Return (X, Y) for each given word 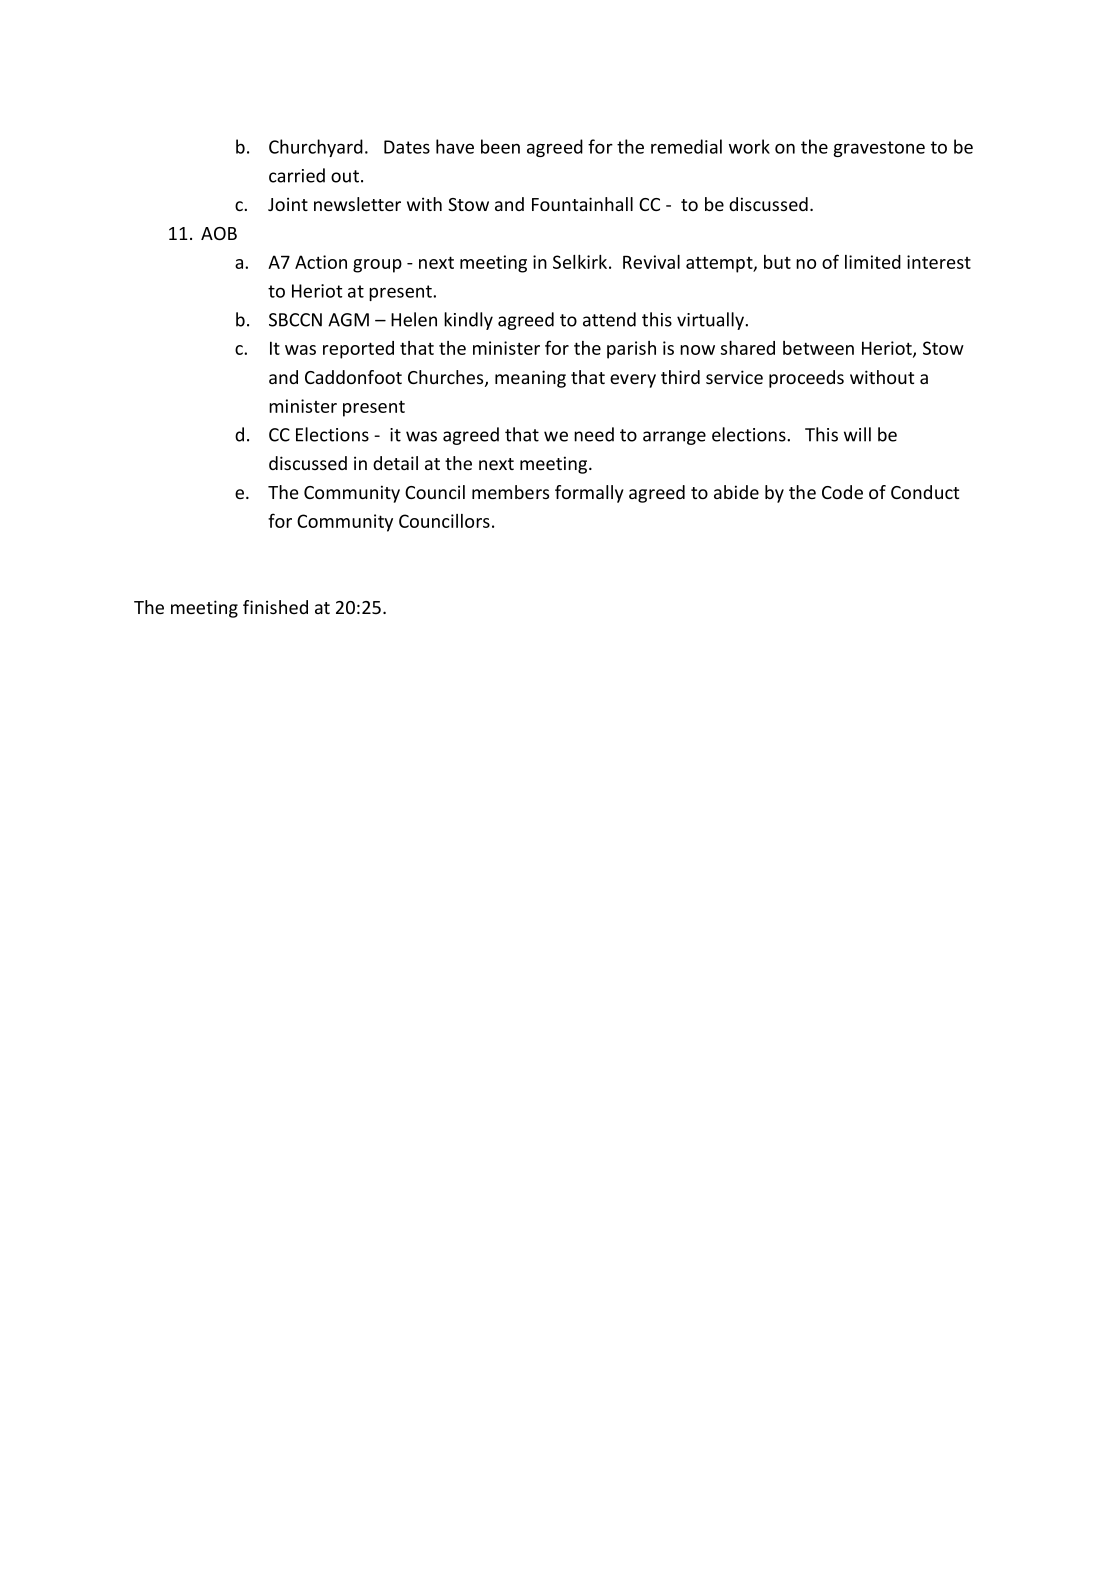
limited (873, 262)
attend (609, 319)
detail (395, 463)
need (594, 434)
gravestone (879, 149)
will (857, 434)
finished (275, 607)
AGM (348, 320)
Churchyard (316, 148)
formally (589, 494)
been (500, 146)
